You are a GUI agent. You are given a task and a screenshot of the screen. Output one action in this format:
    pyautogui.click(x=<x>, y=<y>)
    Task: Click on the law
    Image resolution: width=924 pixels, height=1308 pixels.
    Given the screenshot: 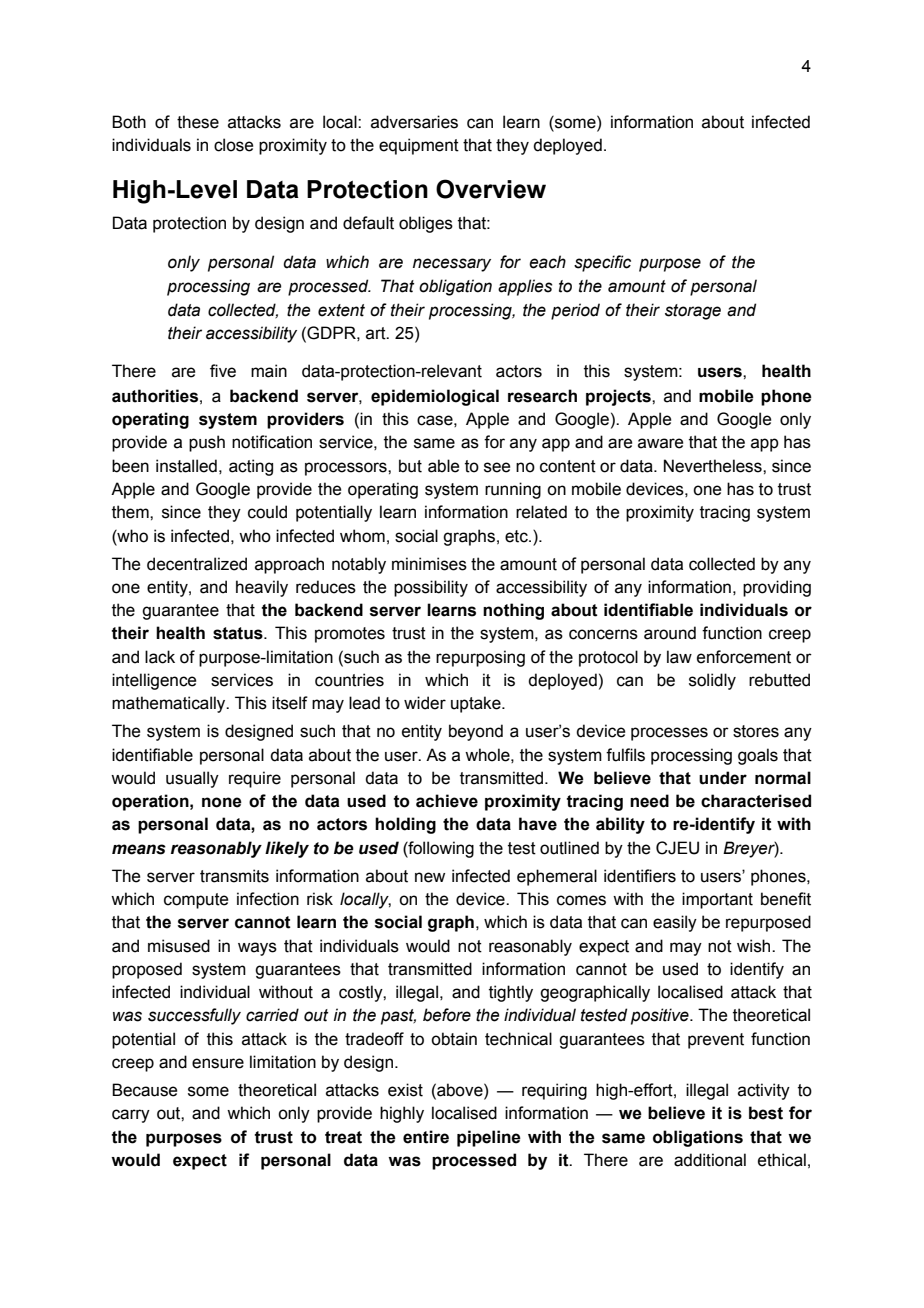 What is the action you would take?
    pyautogui.click(x=679, y=657)
